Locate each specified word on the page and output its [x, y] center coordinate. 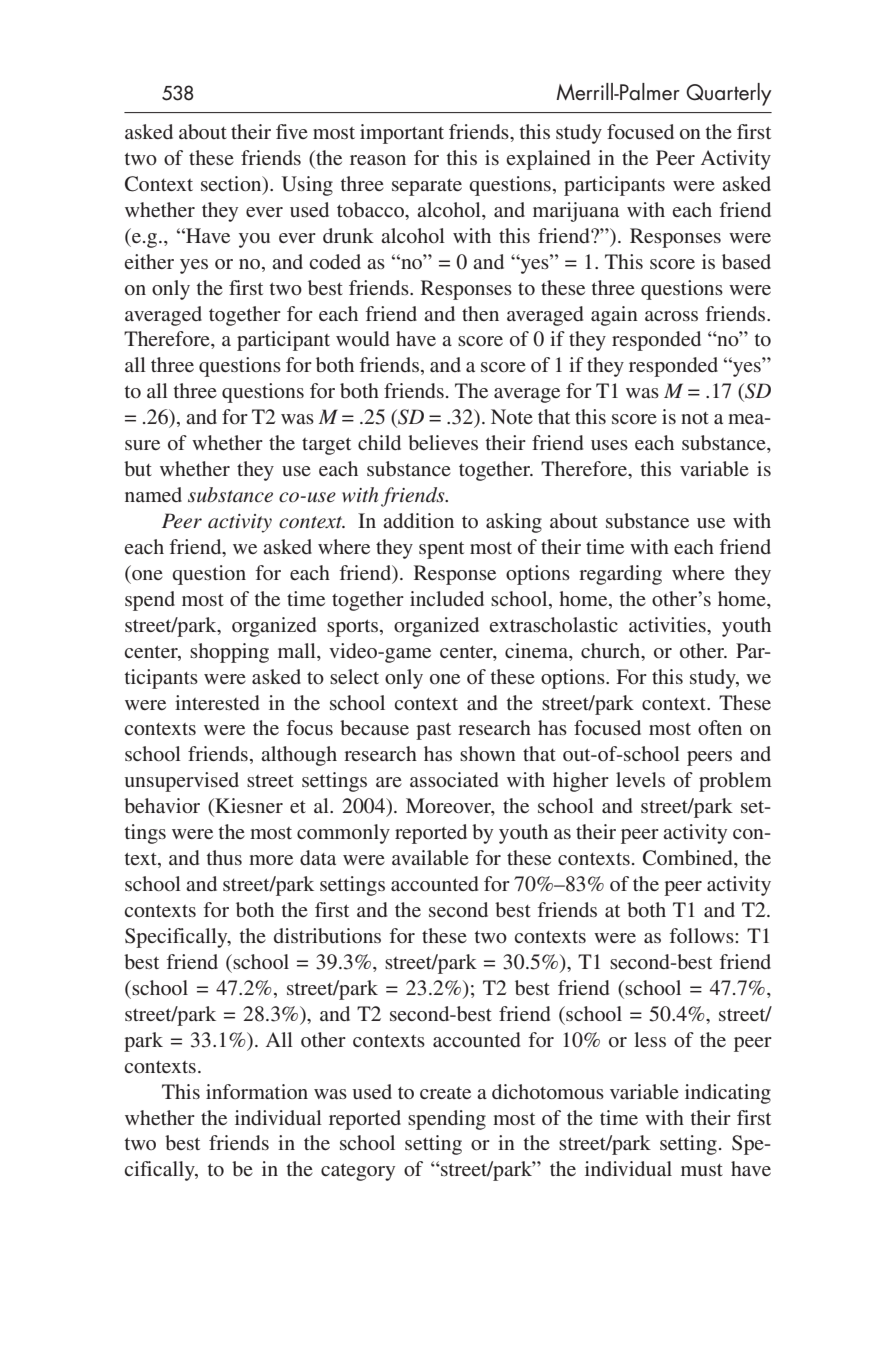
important [402, 134]
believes [443, 442]
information [257, 1091]
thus [224, 857]
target [326, 446]
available [430, 857]
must [702, 1170]
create [445, 1093]
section [232, 185]
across [671, 316]
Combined [689, 858]
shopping [229, 653]
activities [668, 624]
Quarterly [729, 94]
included [447, 598]
